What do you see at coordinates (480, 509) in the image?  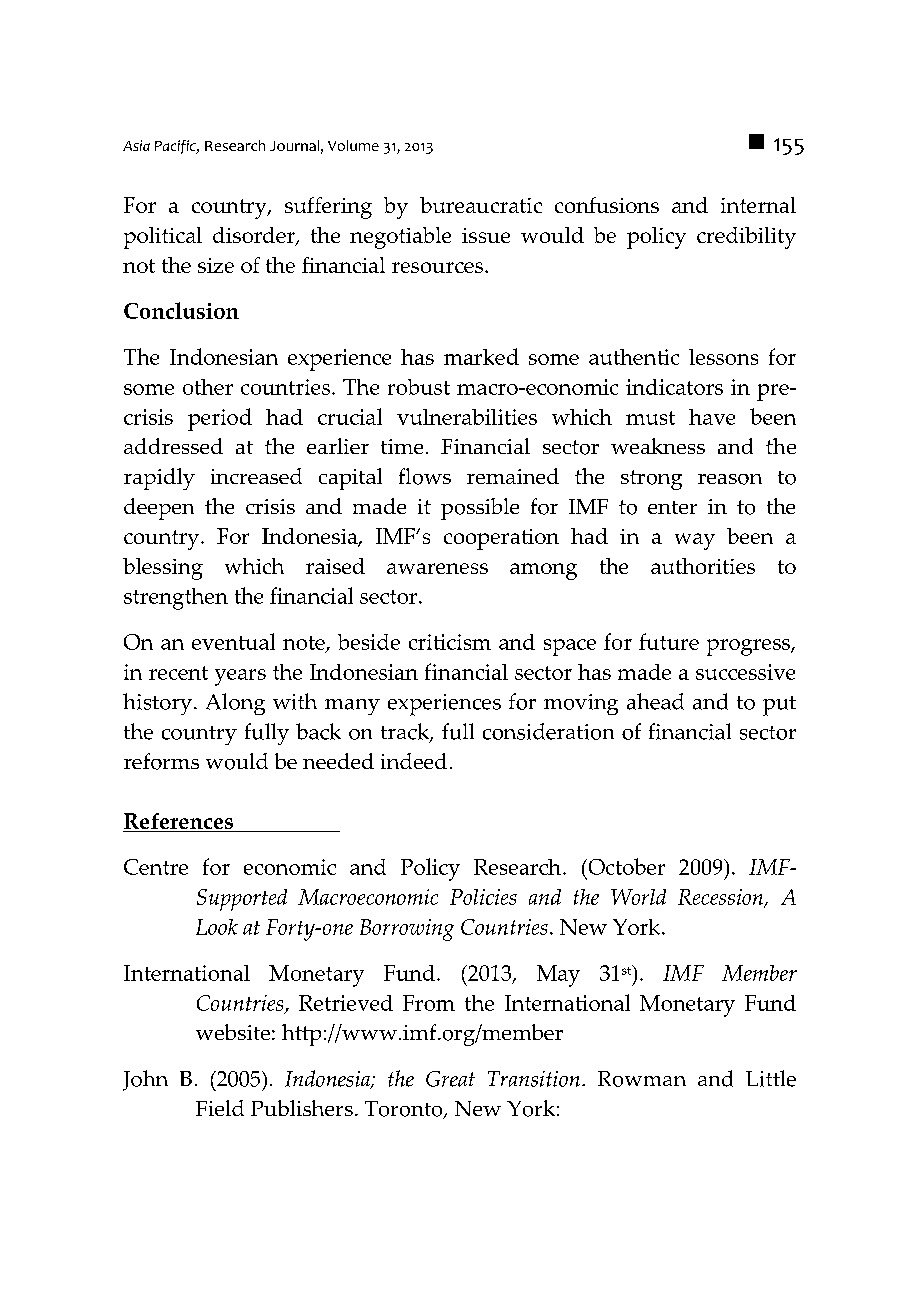 I see `possible` at bounding box center [480, 509].
